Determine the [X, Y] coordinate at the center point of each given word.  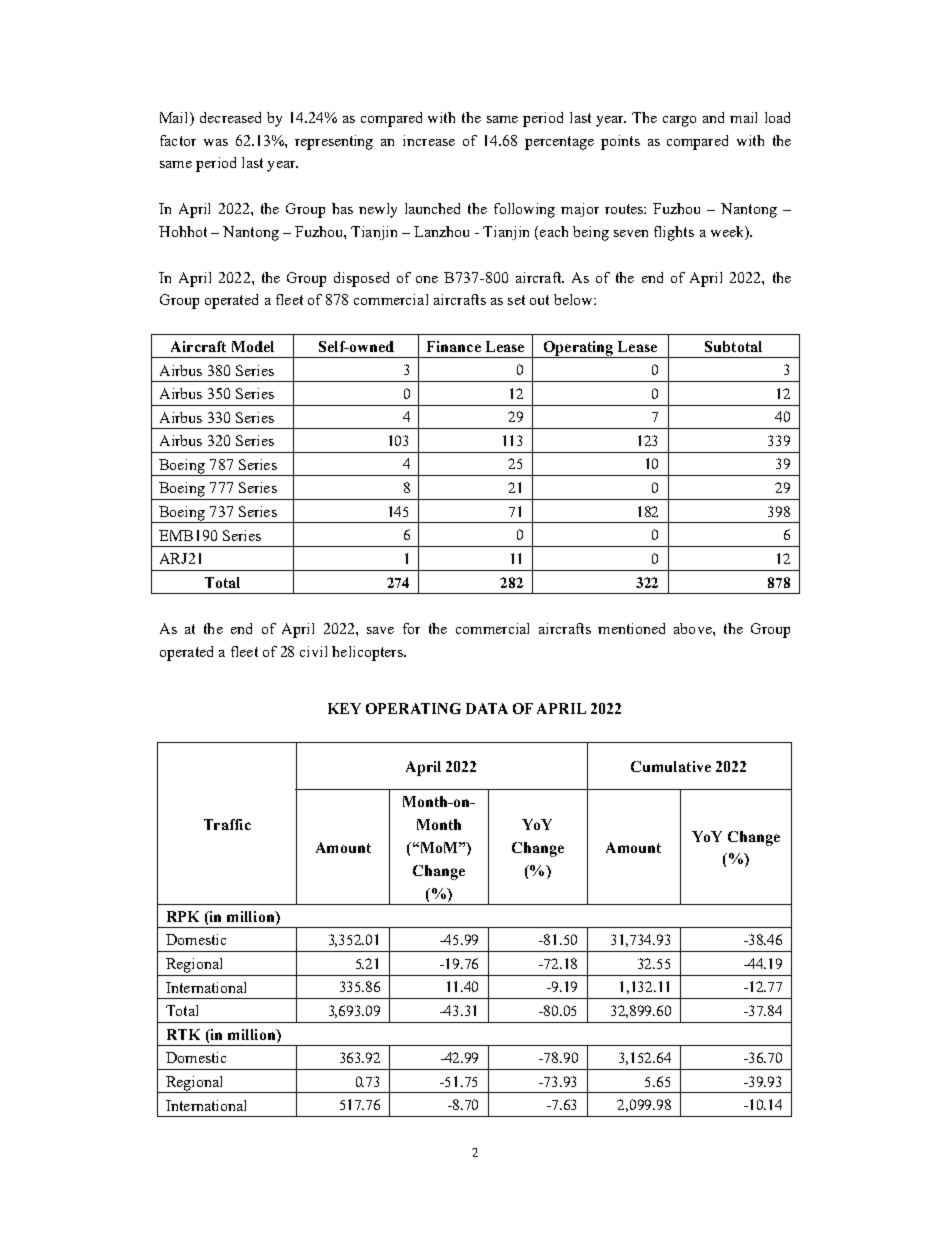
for [411, 628]
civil [313, 651]
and [713, 117]
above [694, 628]
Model [253, 346]
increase [429, 140]
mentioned [631, 628]
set [516, 300]
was [216, 142]
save [380, 630]
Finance [454, 346]
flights [674, 233]
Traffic [227, 824]
